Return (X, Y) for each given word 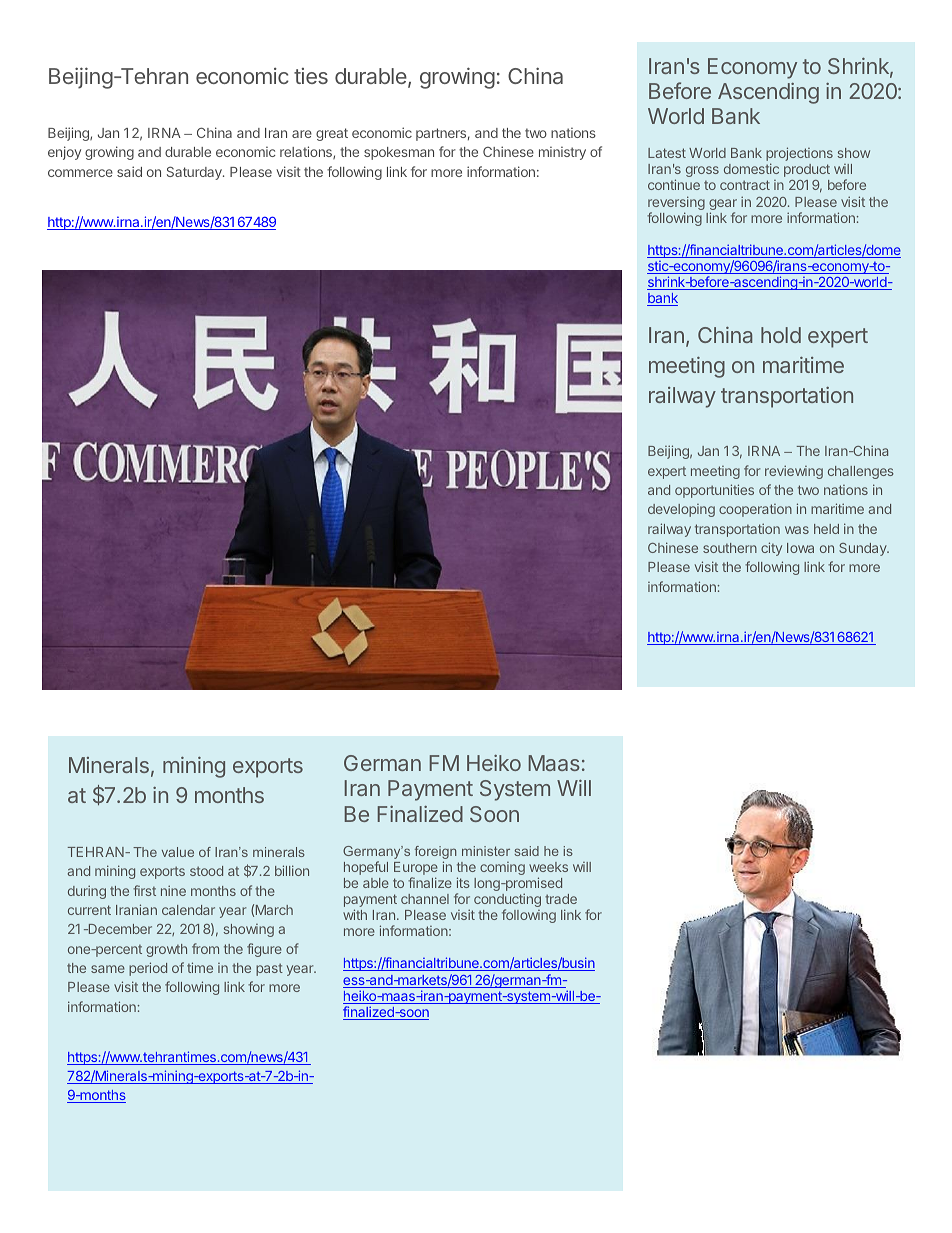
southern (730, 548)
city (771, 549)
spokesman (399, 153)
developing (681, 510)
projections (799, 155)
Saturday (195, 173)
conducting (507, 901)
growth (166, 950)
